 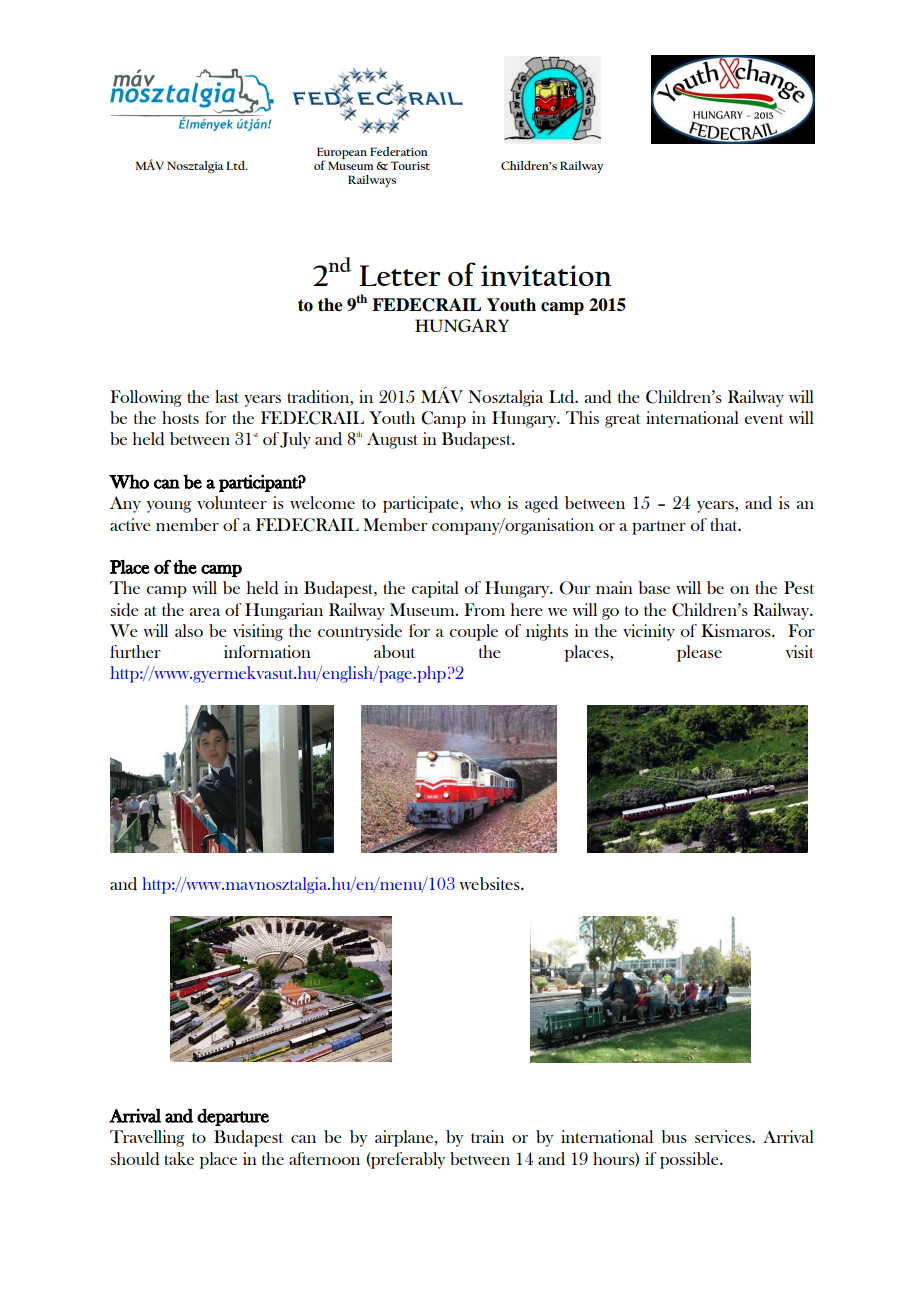 I want to click on great, so click(x=623, y=421).
